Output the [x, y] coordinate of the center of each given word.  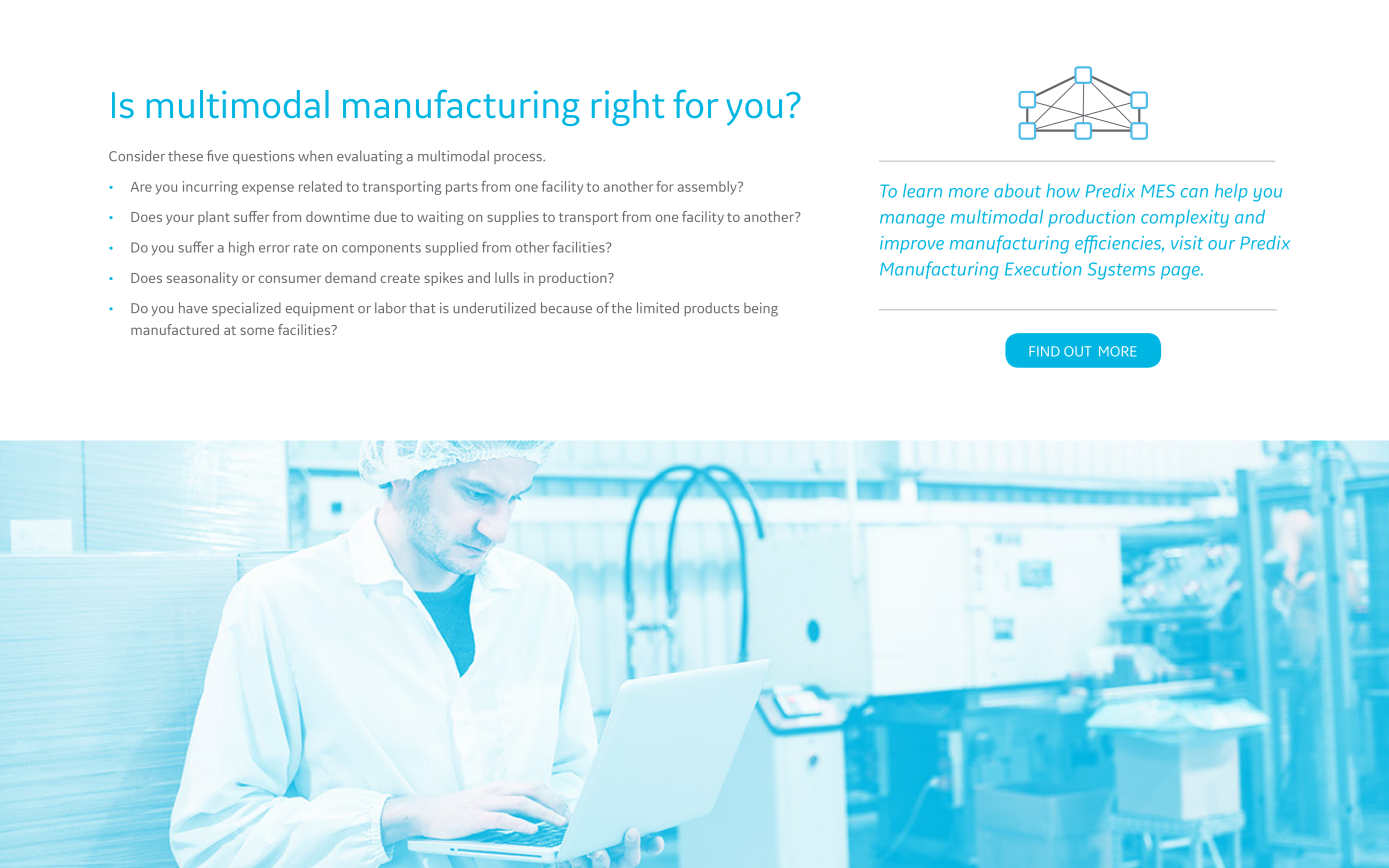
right [628, 108]
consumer [290, 279]
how [1063, 190]
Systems [1121, 271]
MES [1158, 191]
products [711, 309]
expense [268, 189]
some [257, 331]
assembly [708, 188]
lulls [507, 277]
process [519, 159]
